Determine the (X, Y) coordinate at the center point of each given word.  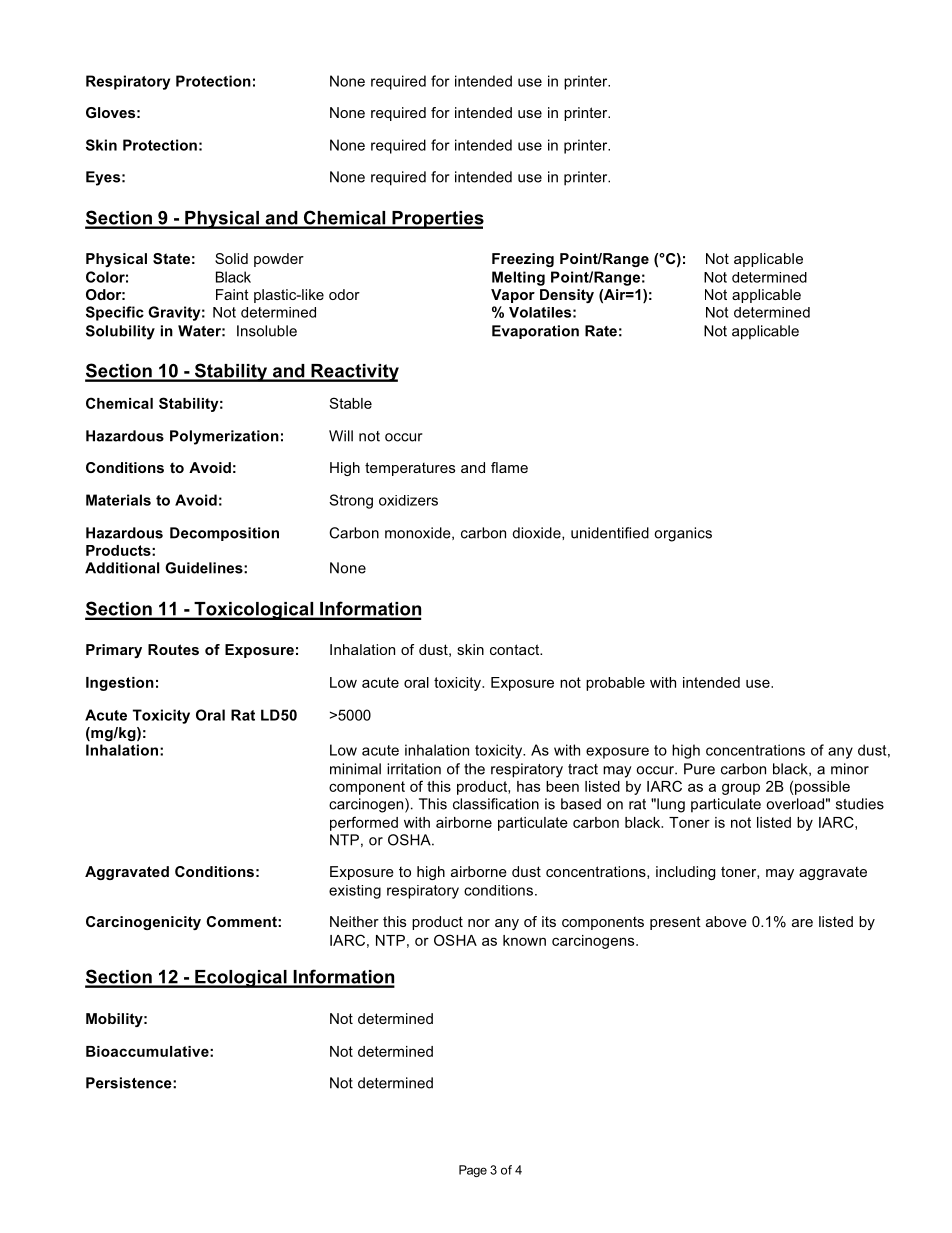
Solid (231, 258)
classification (496, 804)
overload (795, 804)
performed (364, 823)
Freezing (523, 260)
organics (683, 534)
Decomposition (224, 534)
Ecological (241, 979)
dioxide (537, 533)
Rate (601, 331)
